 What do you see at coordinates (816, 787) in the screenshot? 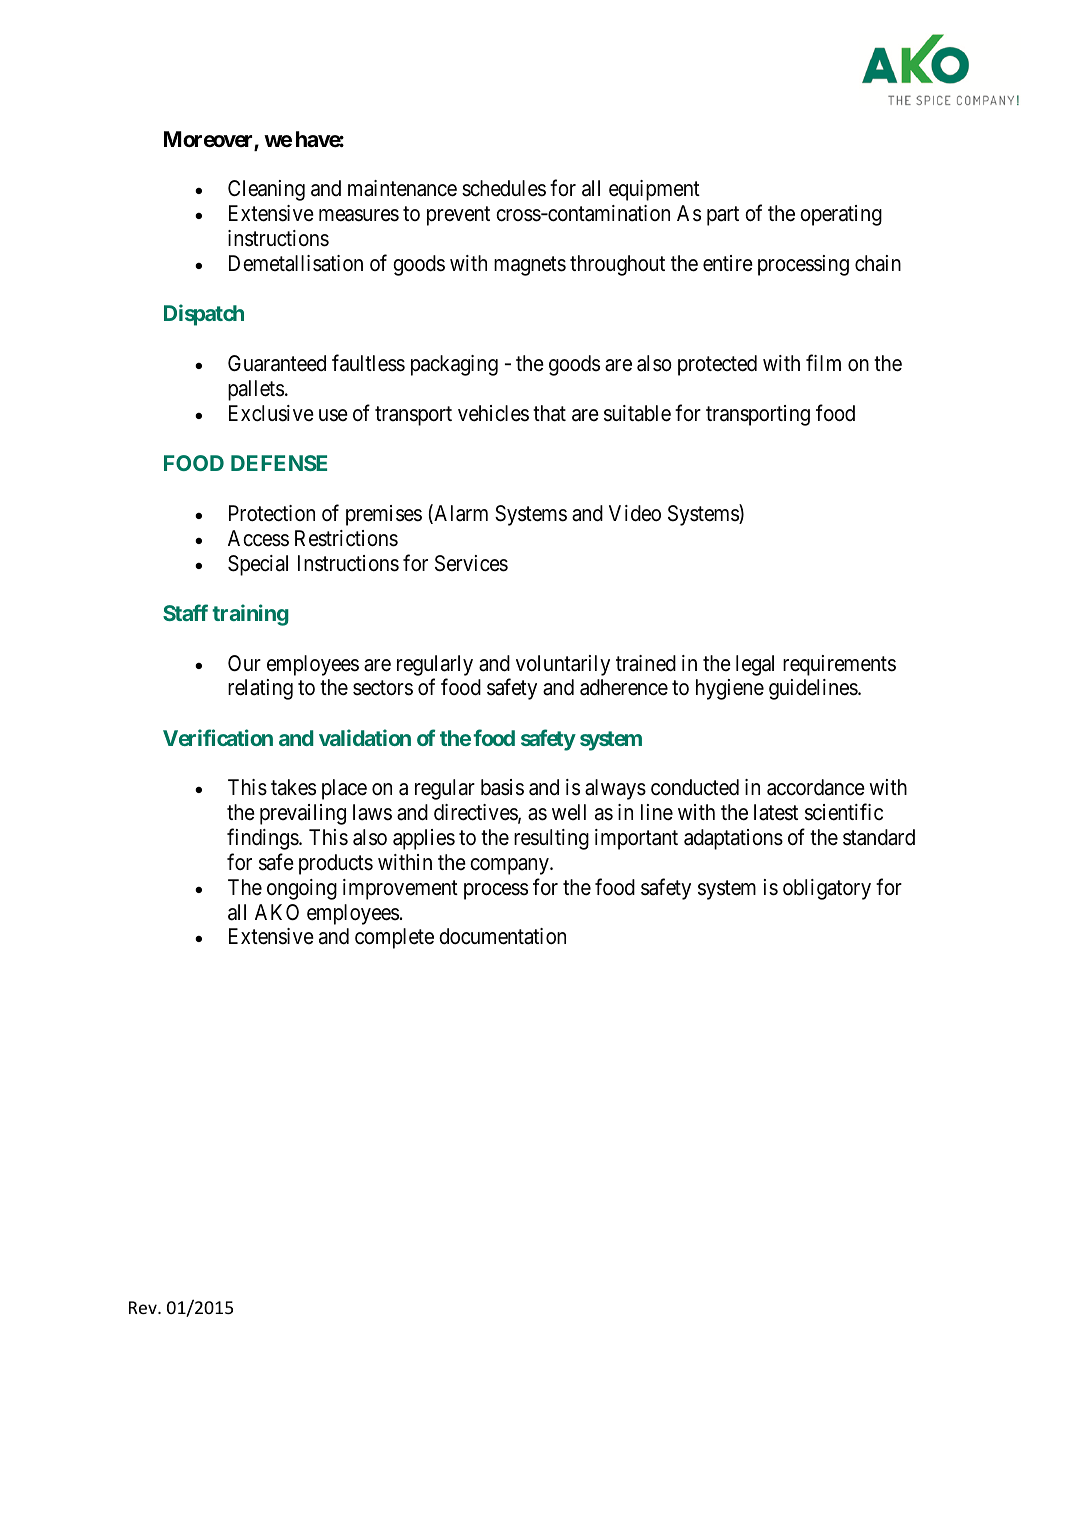
I see `accordance` at bounding box center [816, 787].
